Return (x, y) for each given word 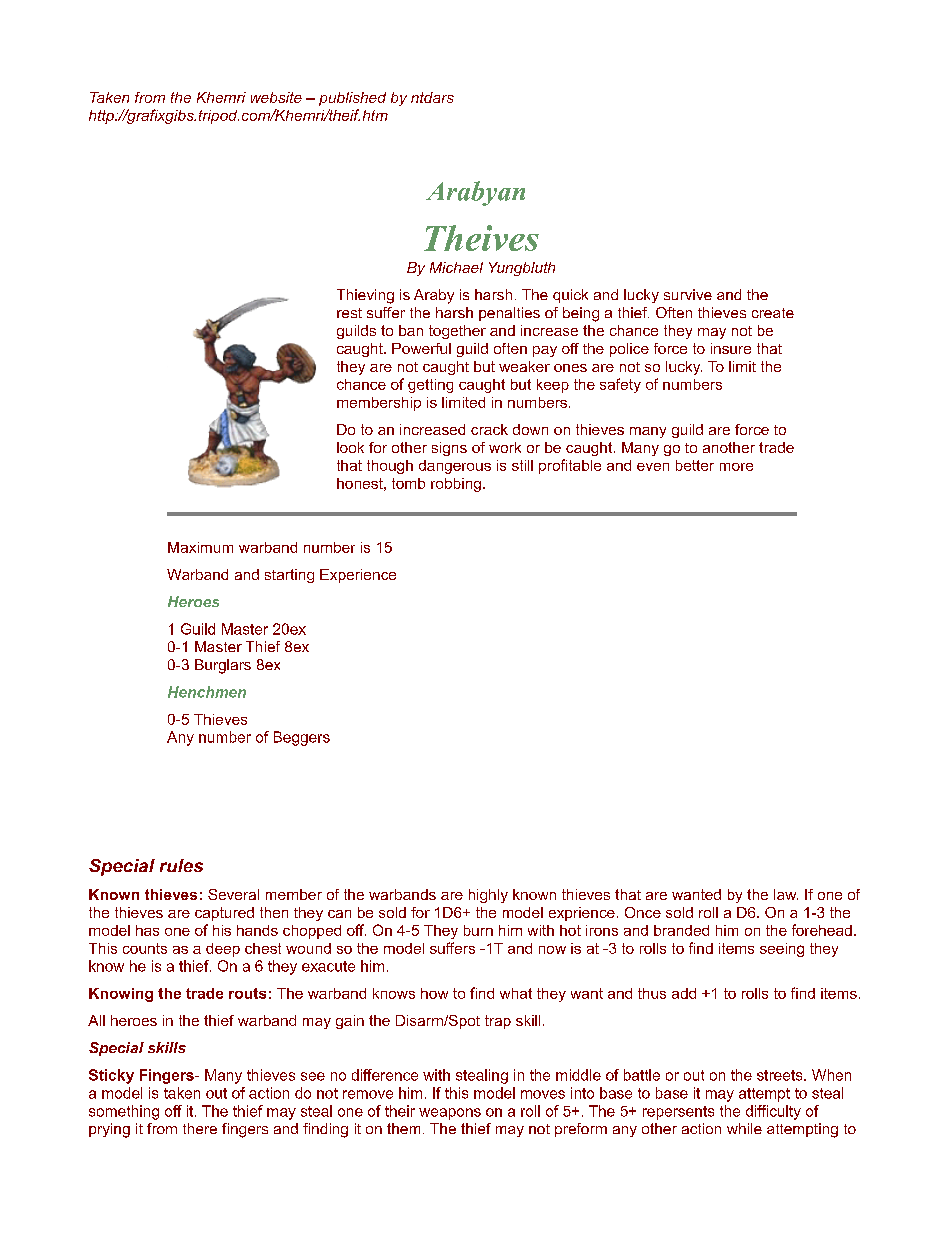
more (736, 467)
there (200, 1128)
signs (449, 449)
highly (488, 896)
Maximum (200, 547)
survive (688, 294)
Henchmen (207, 692)
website (276, 97)
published (352, 99)
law (786, 894)
